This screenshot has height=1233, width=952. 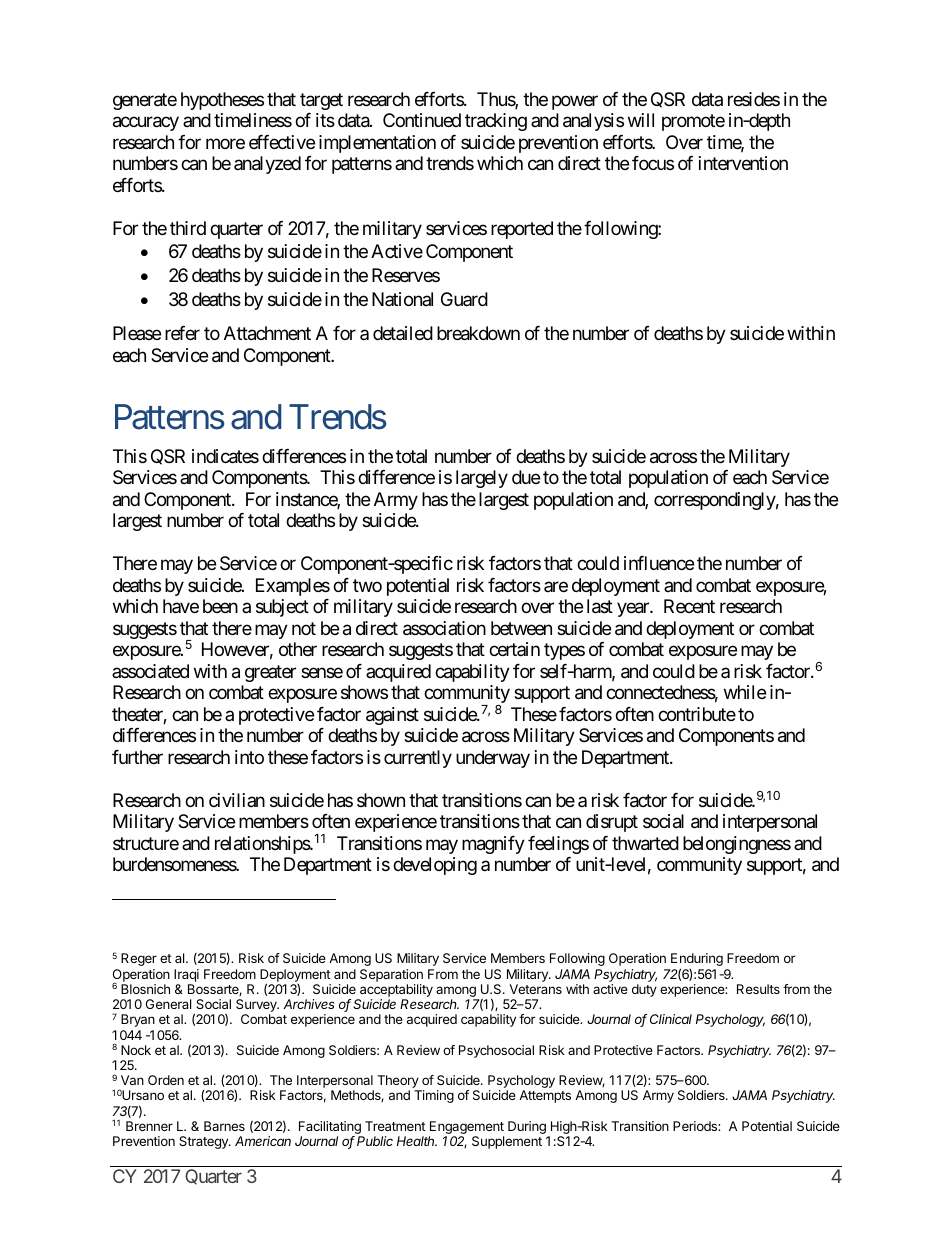 What do you see at coordinates (641, 120) in the screenshot?
I see `will` at bounding box center [641, 120].
